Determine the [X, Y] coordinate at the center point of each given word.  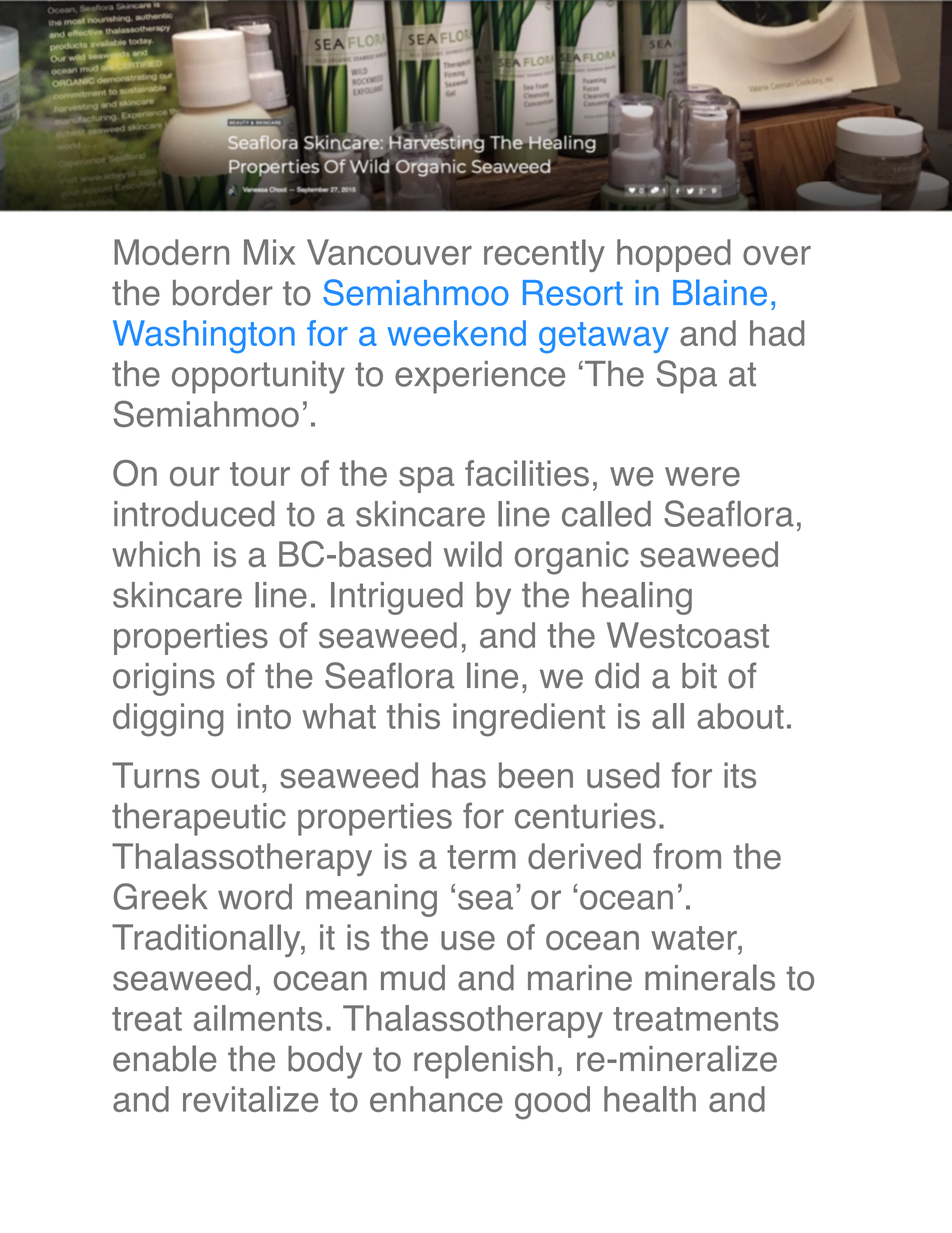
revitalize [250, 1099]
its [740, 775]
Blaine [720, 292]
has [459, 775]
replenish [483, 1062]
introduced [194, 514]
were [702, 477]
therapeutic [199, 819]
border [223, 293]
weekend [457, 333]
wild [473, 554]
